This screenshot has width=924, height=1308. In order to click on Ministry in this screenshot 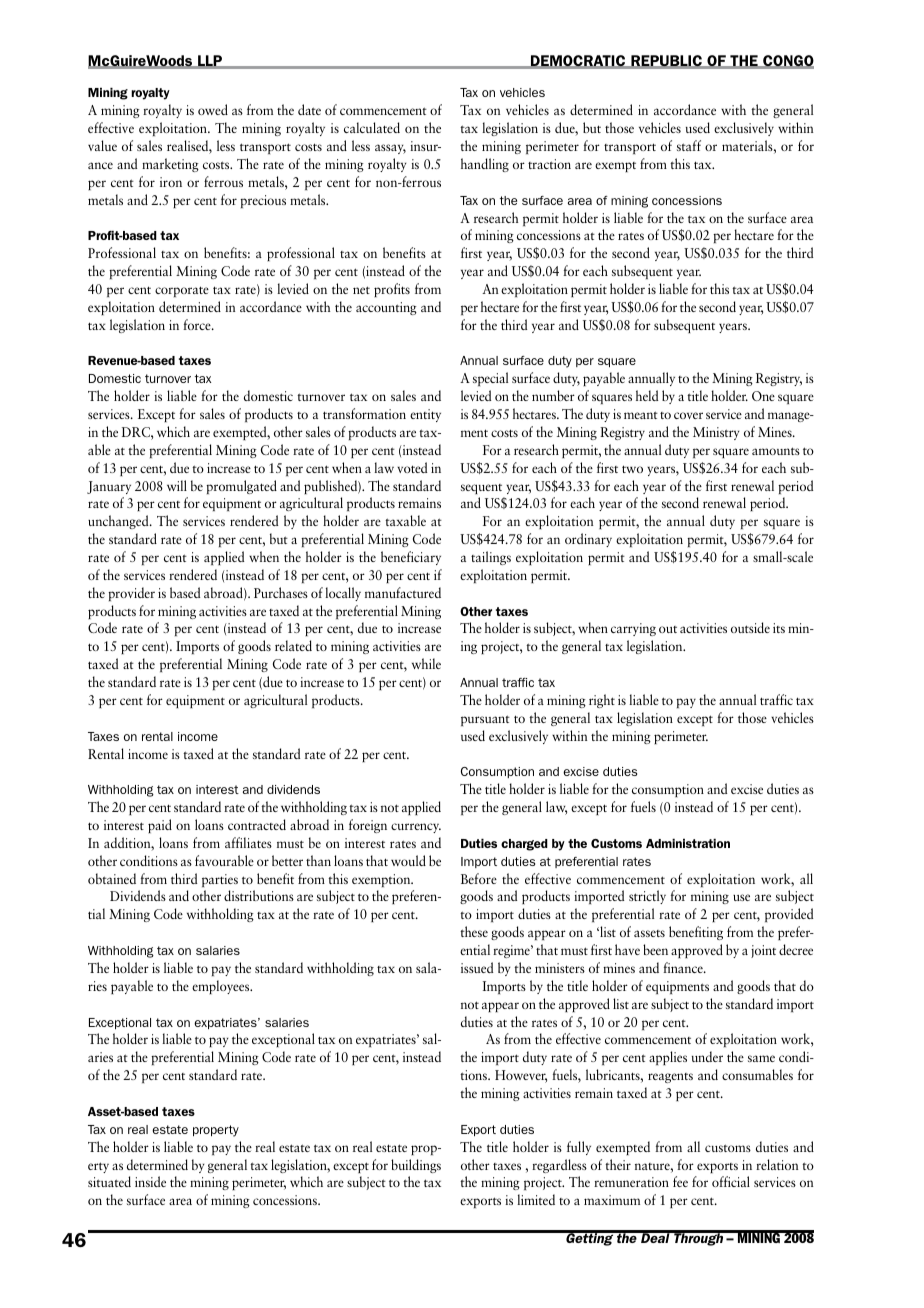, I will do `click(716, 433)`.
